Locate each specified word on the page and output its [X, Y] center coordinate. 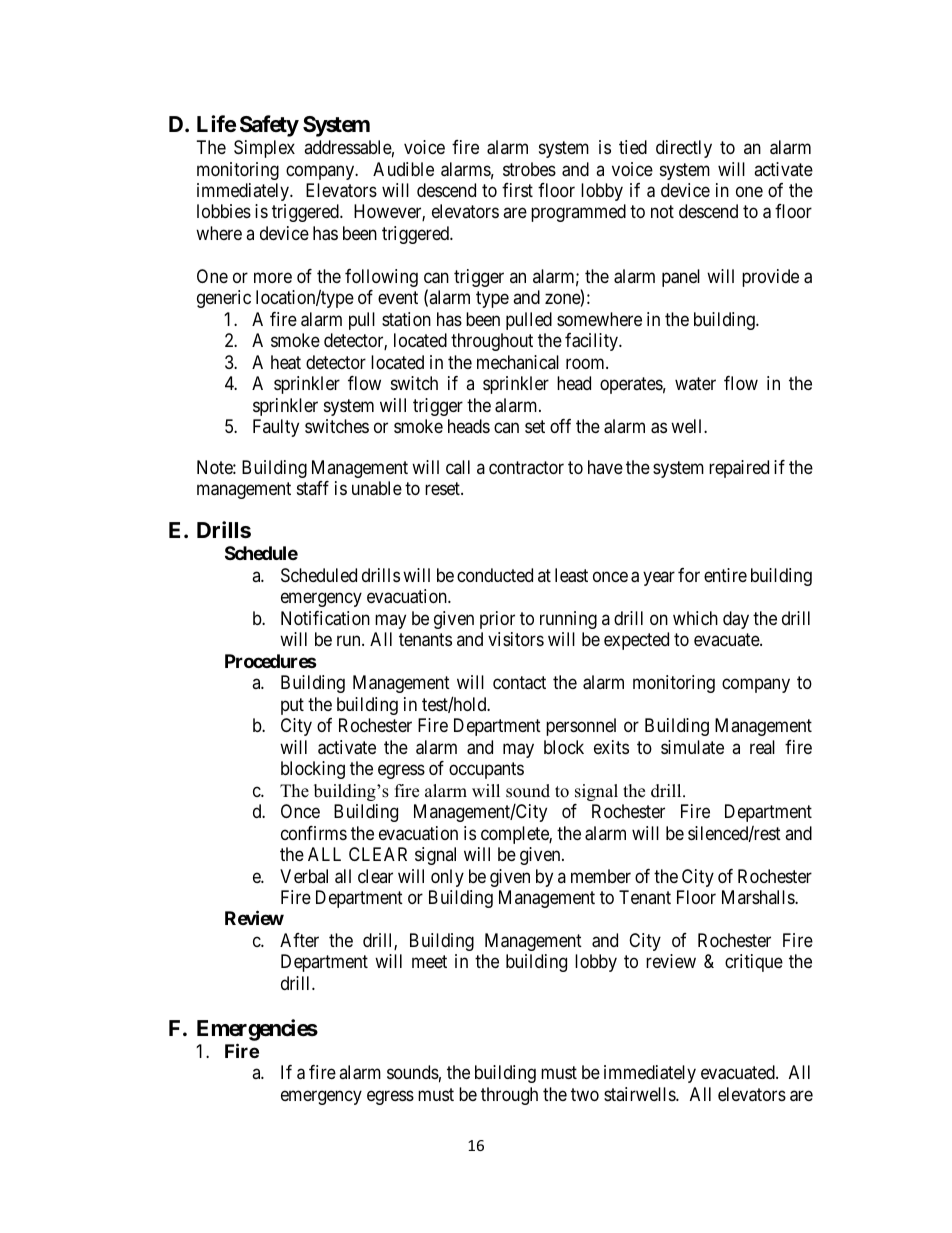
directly [684, 149]
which [695, 618]
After [299, 940]
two [585, 1094]
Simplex [264, 149]
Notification [325, 618]
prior [497, 620]
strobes [529, 169]
